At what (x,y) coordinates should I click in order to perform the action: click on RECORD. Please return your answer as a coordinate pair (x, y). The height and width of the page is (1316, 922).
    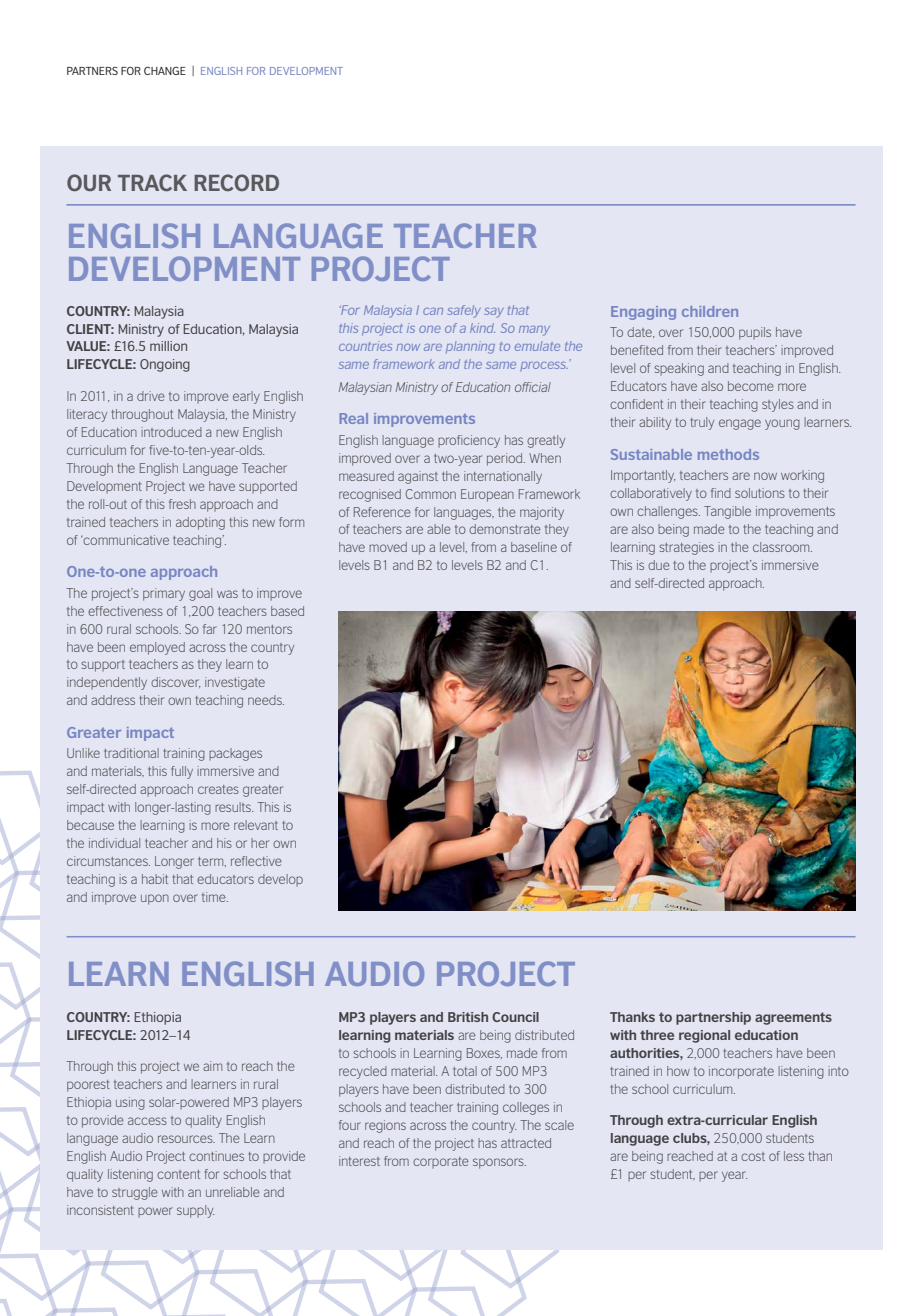
    Looking at the image, I should click on (236, 182).
